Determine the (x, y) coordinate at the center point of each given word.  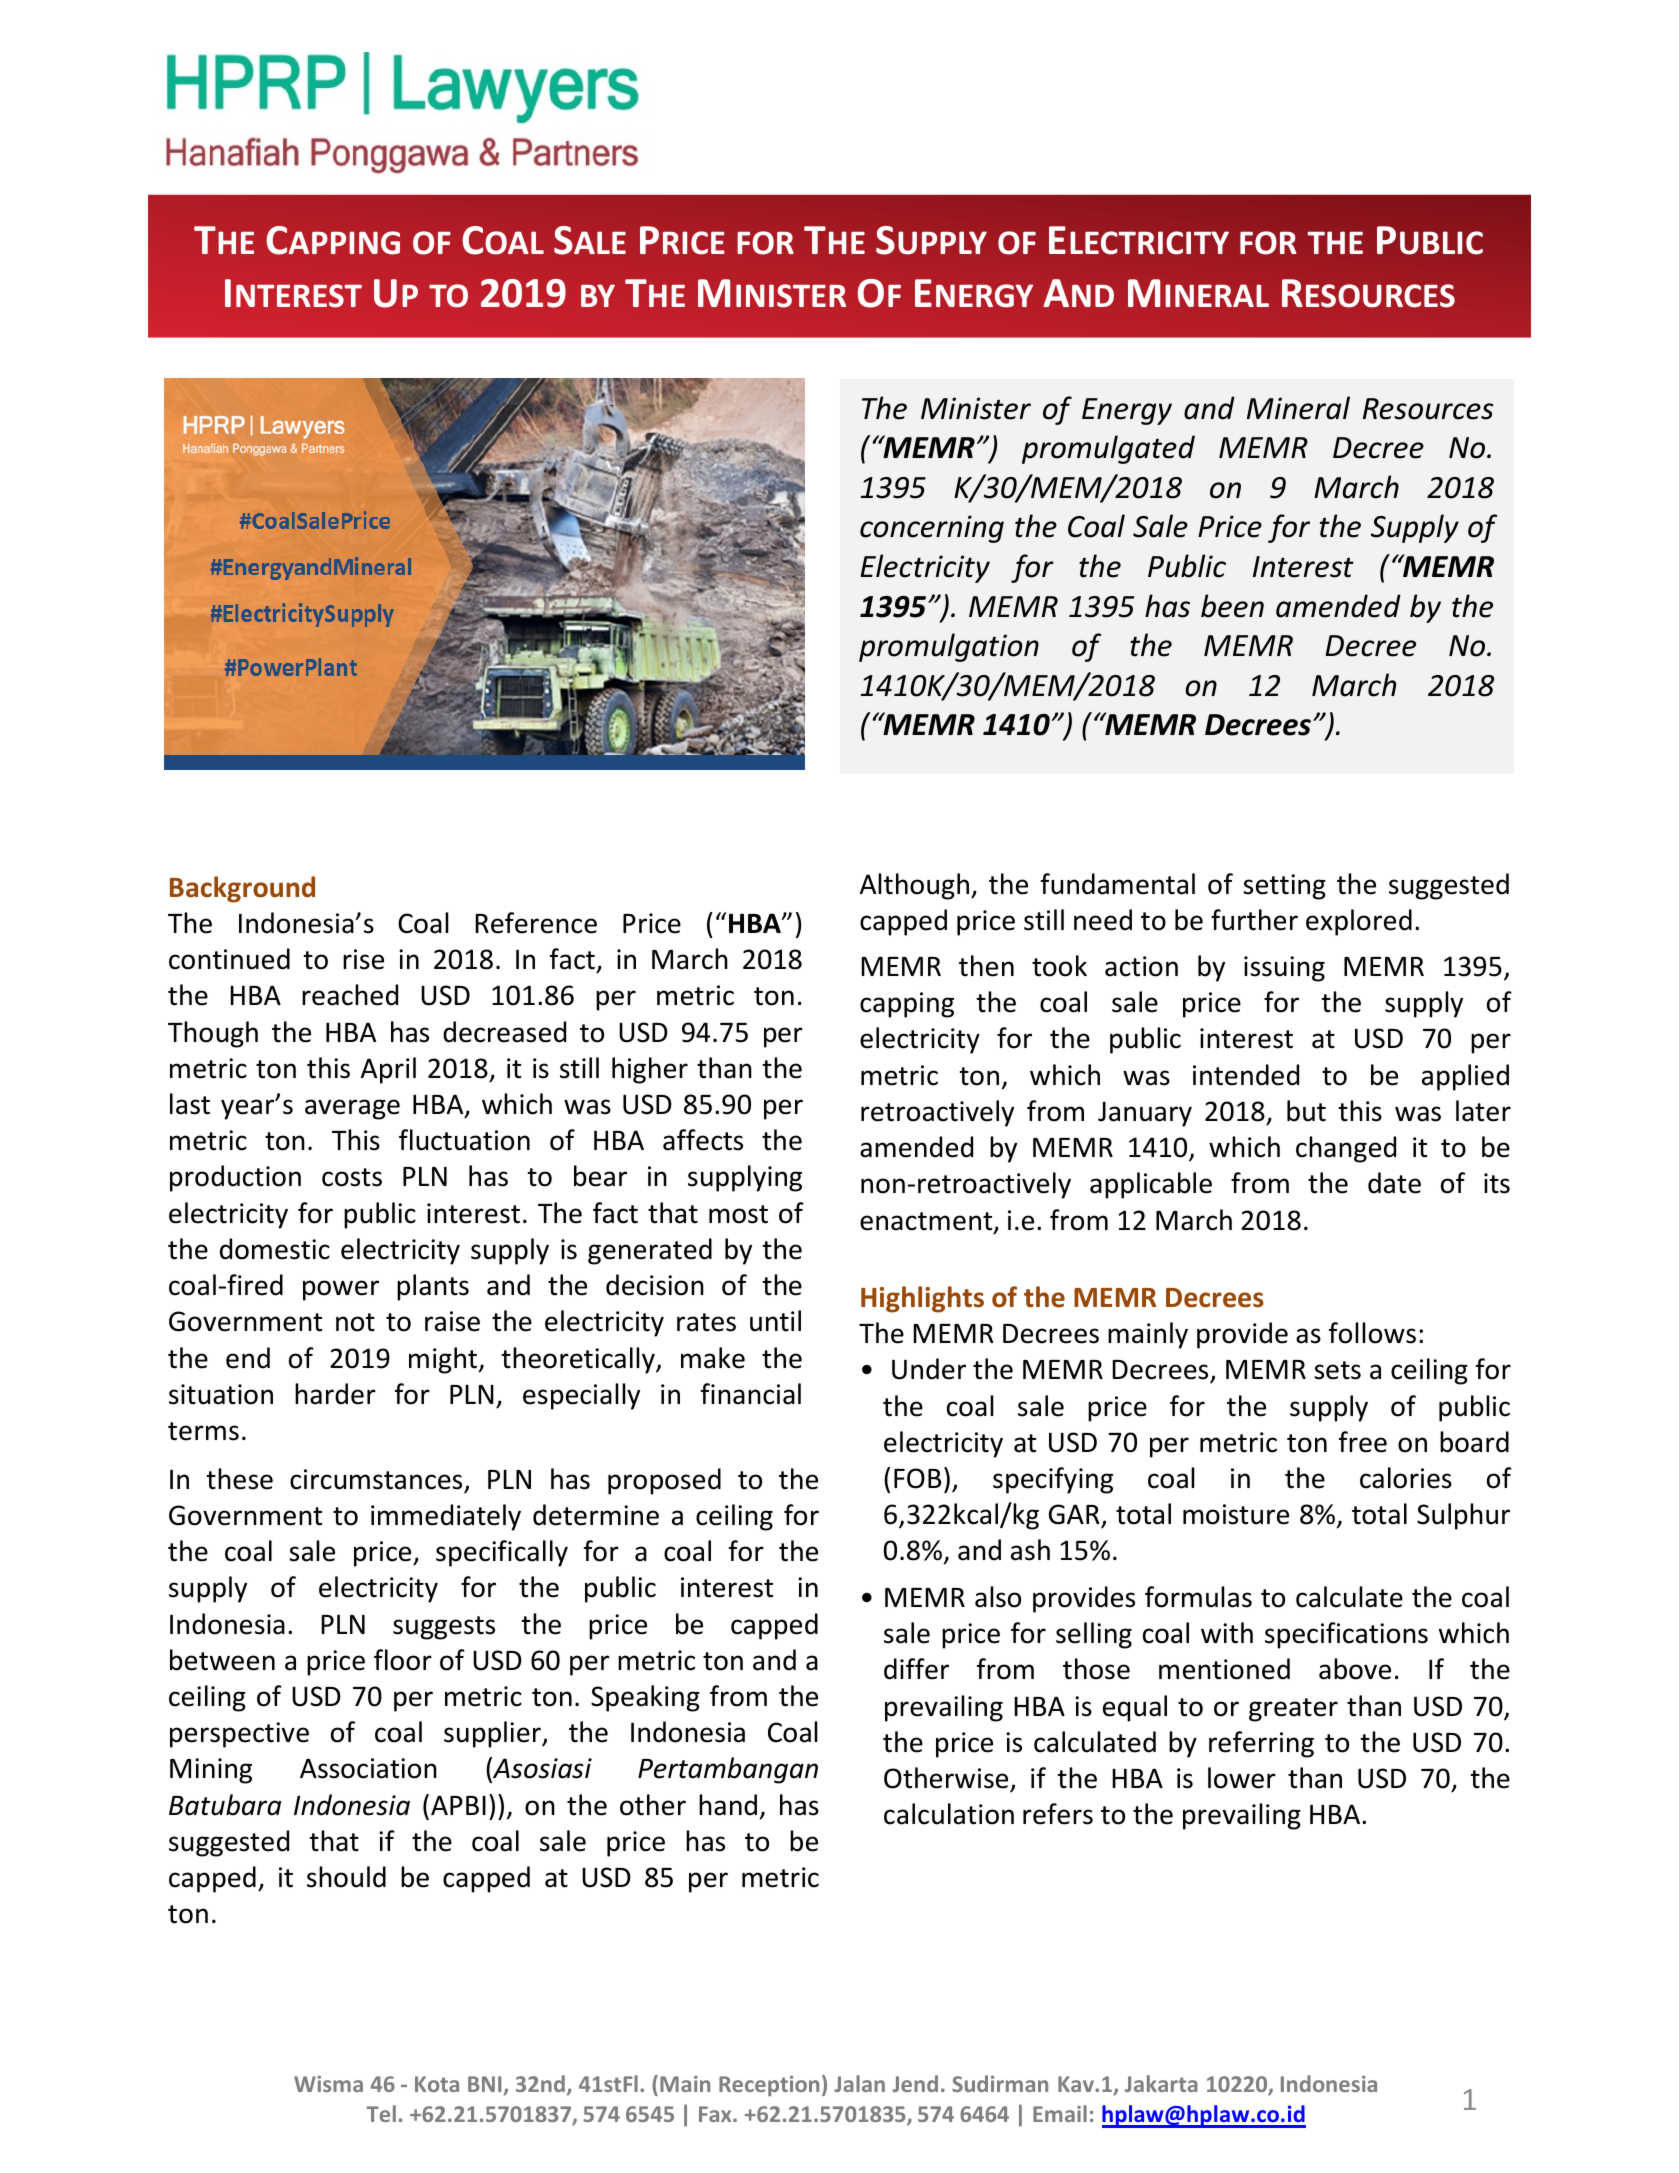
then (986, 966)
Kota (437, 2084)
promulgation (949, 647)
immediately (446, 1517)
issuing (1284, 969)
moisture (1236, 1514)
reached (350, 995)
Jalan (859, 2083)
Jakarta (1161, 2083)
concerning (932, 529)
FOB (917, 1478)
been (1232, 606)
